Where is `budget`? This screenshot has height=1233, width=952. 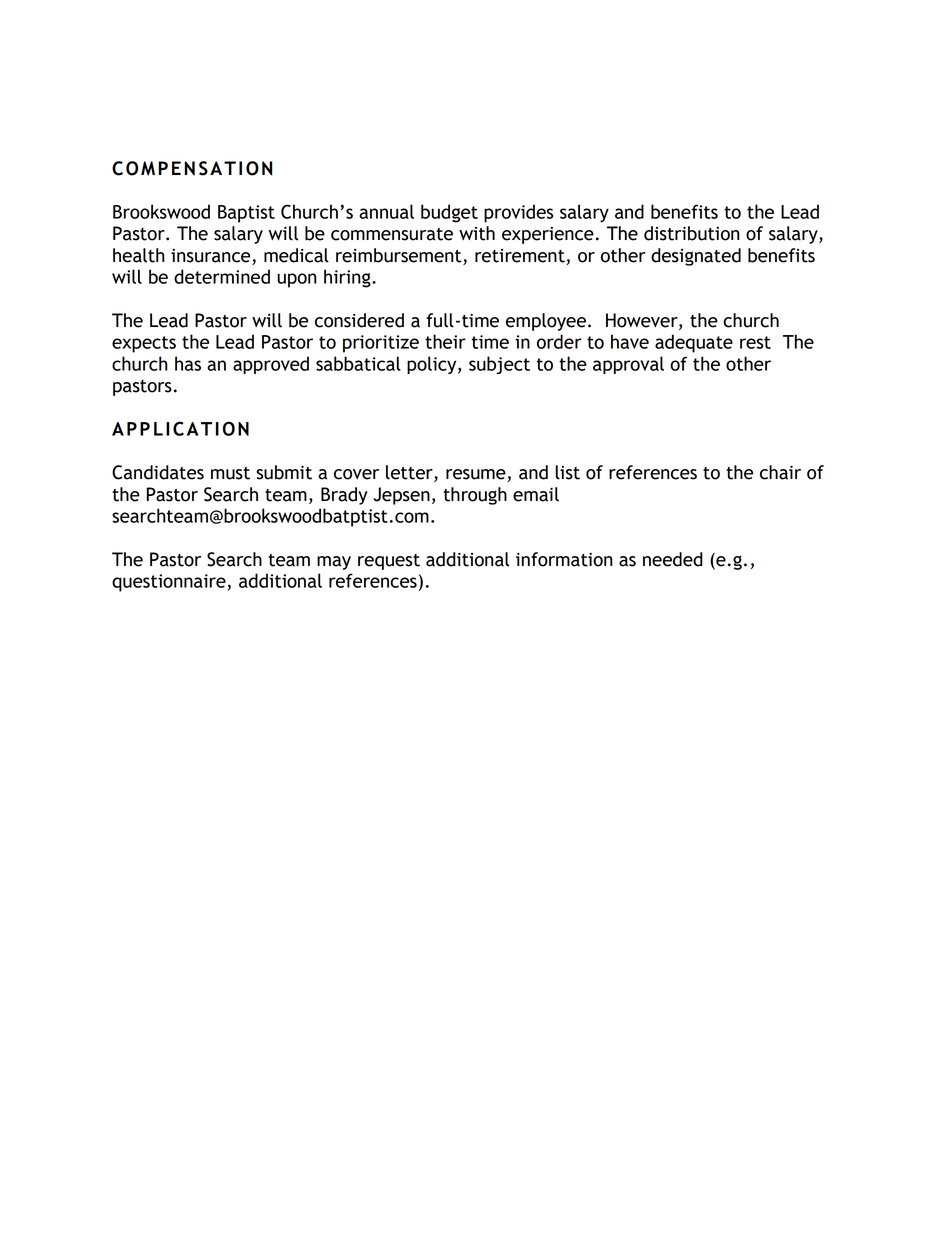
budget is located at coordinates (449, 213).
